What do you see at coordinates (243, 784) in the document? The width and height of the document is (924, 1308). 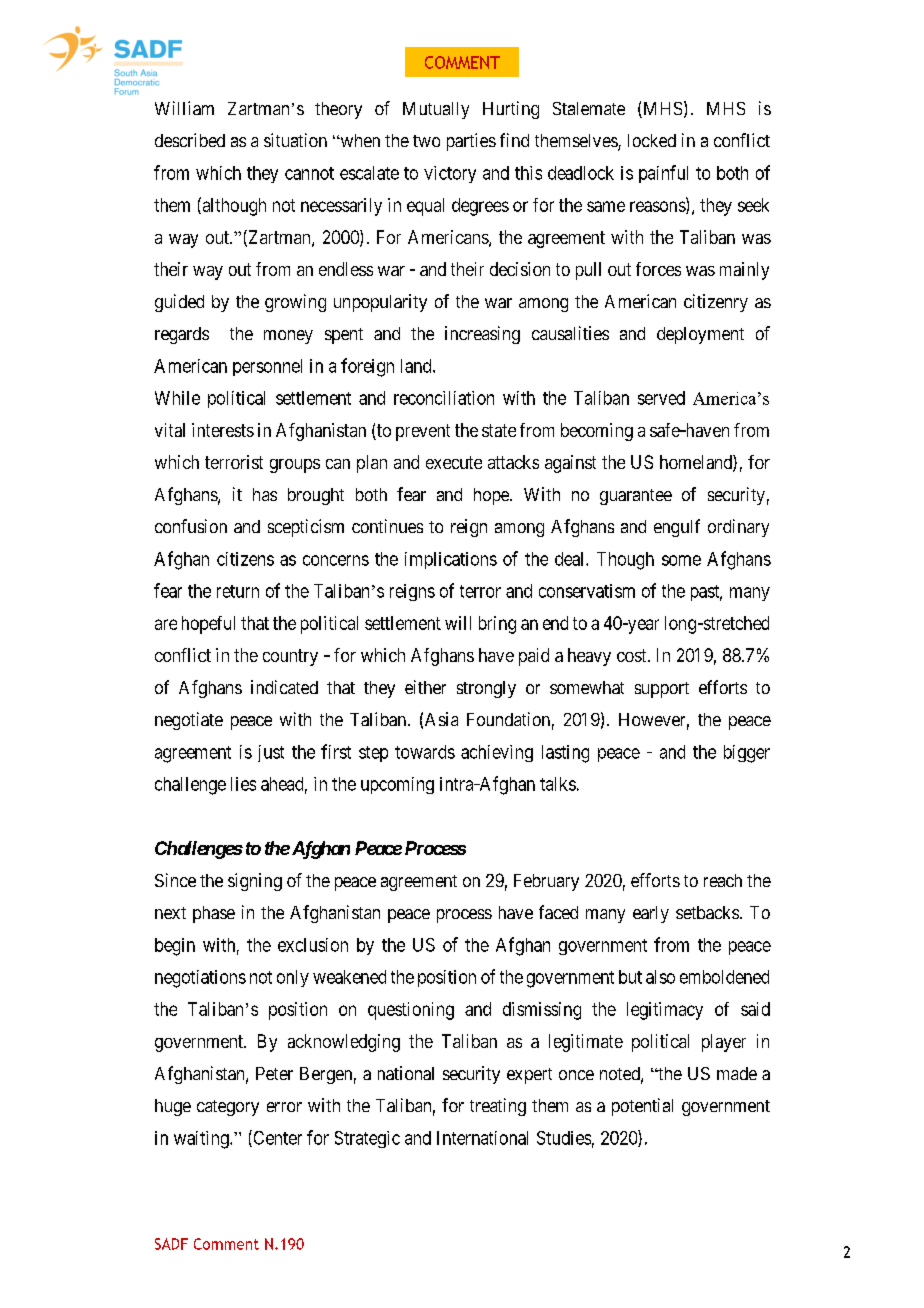 I see `lies` at bounding box center [243, 784].
